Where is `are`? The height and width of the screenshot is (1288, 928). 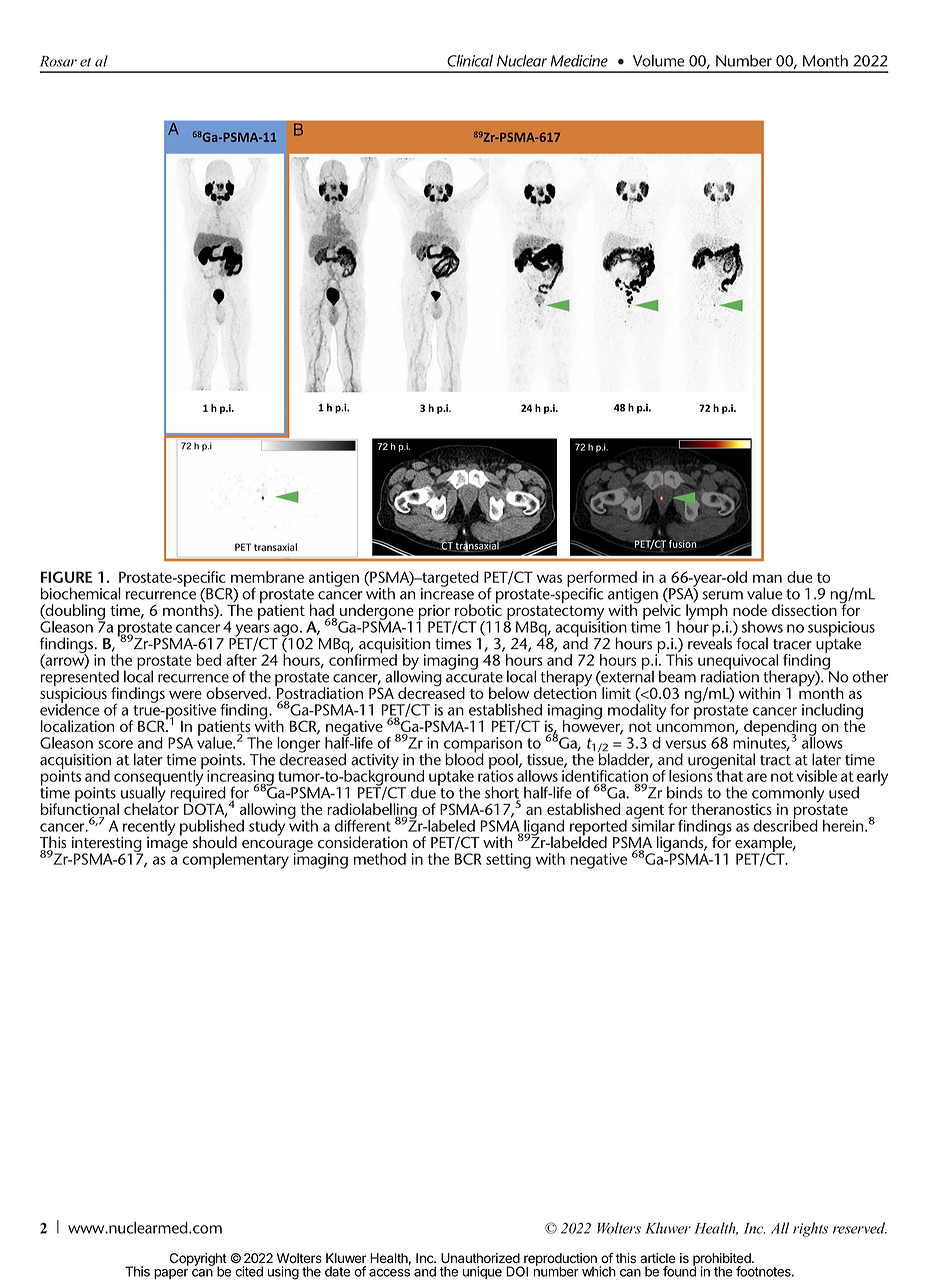 are is located at coordinates (757, 777).
